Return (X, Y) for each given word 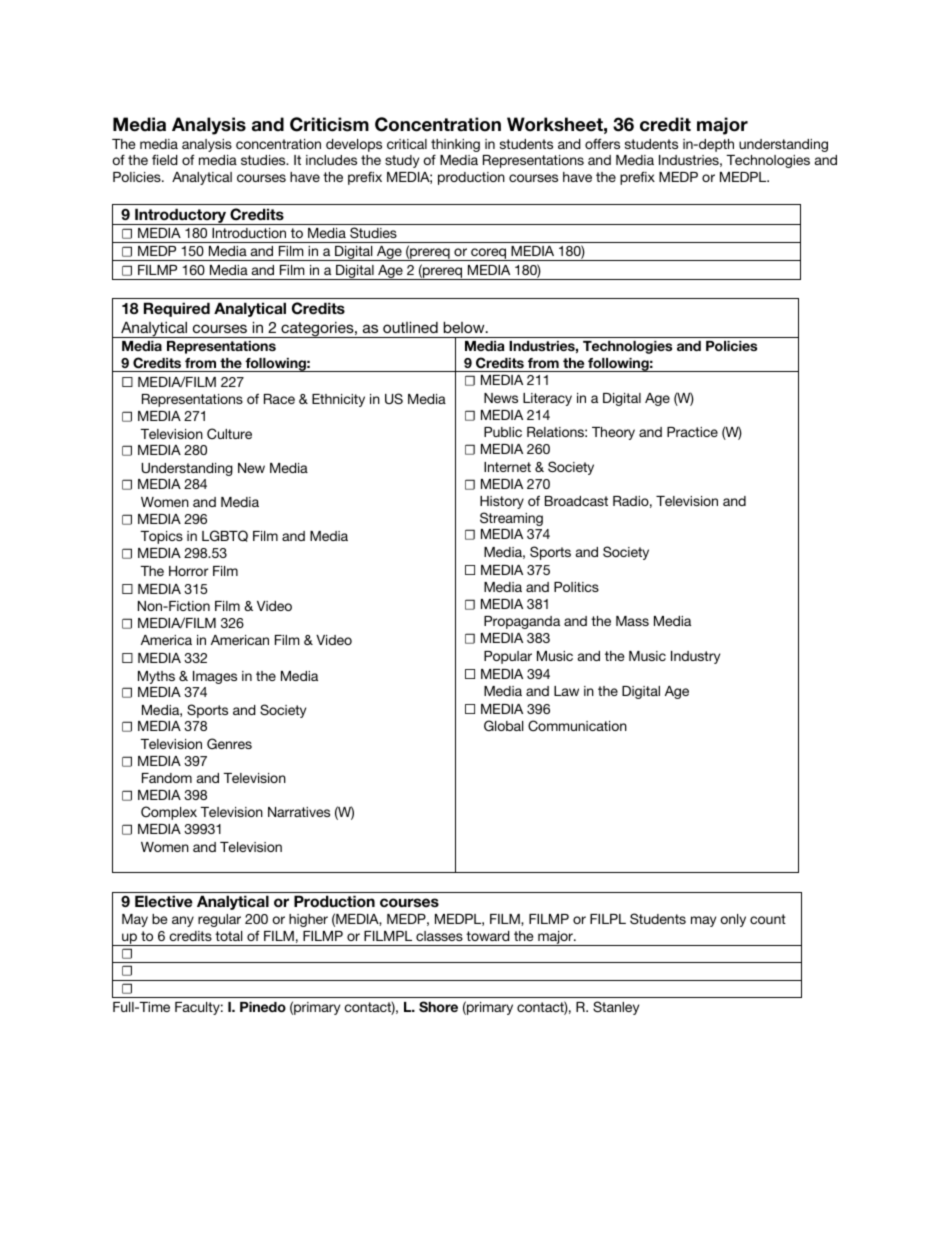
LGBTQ (225, 536)
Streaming (511, 519)
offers (602, 143)
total (228, 936)
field (165, 159)
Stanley (616, 1008)
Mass (632, 621)
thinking (455, 147)
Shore (438, 1006)
